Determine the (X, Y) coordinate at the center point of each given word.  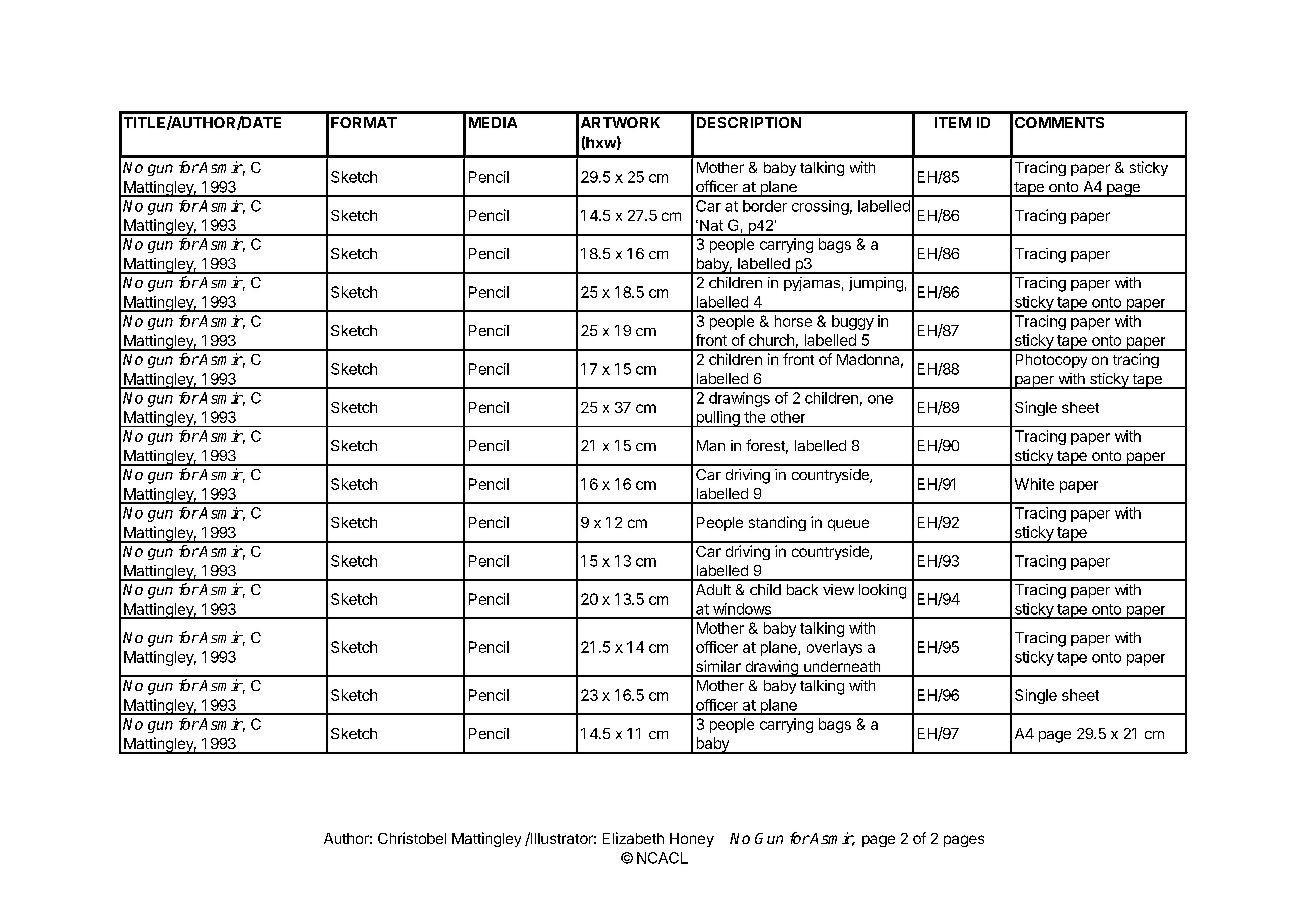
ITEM (953, 122)
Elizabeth (633, 838)
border (765, 206)
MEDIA (493, 122)
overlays (834, 648)
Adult (713, 589)
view (838, 589)
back (802, 589)
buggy (853, 322)
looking (882, 591)
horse (793, 321)
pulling (718, 419)
